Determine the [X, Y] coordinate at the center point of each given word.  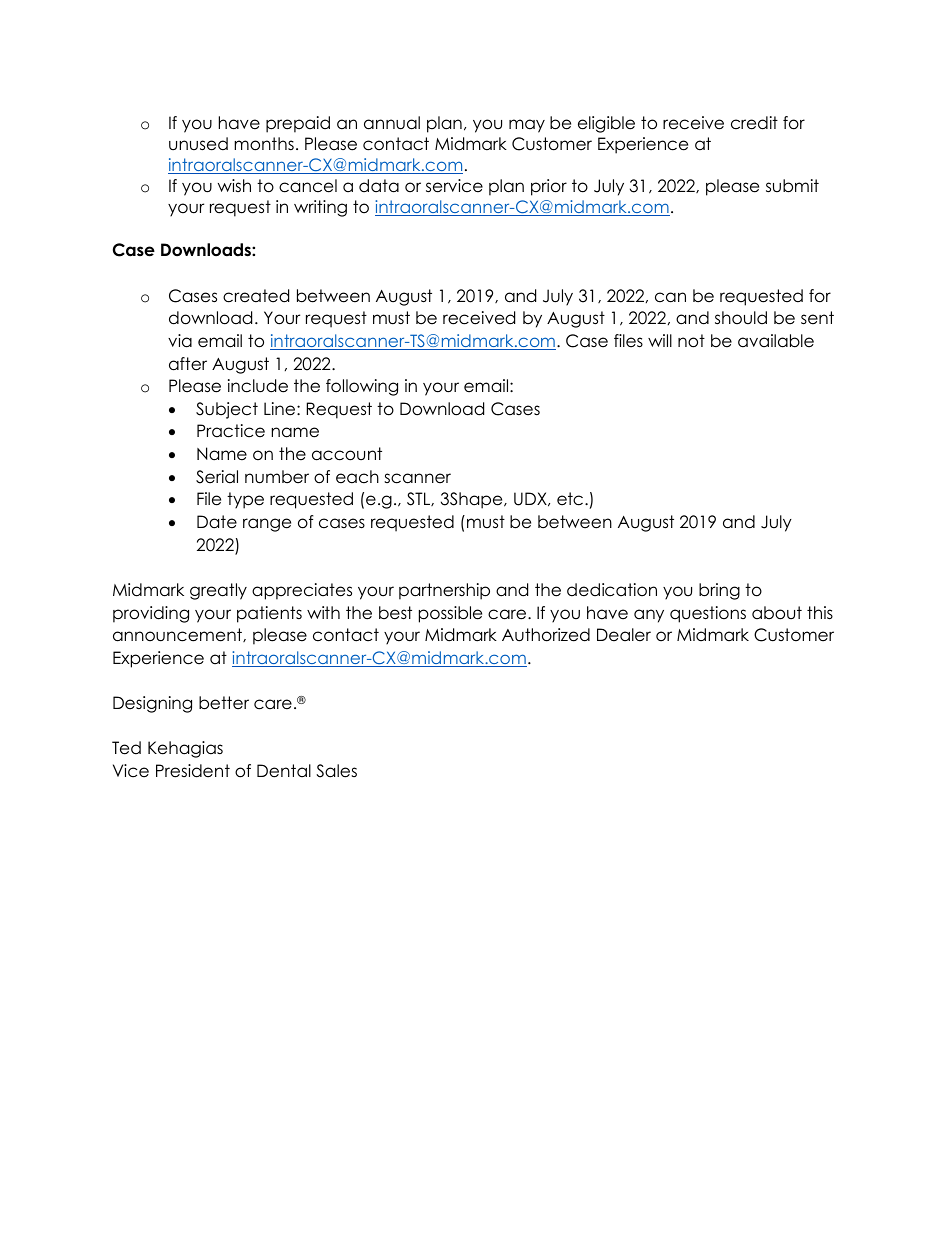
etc [571, 499]
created [256, 296]
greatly [218, 591]
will [660, 340]
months [264, 144]
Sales [336, 771]
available [776, 341]
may [527, 126]
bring [719, 591]
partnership [444, 591]
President [193, 771]
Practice [231, 431]
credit [754, 123]
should [741, 318]
